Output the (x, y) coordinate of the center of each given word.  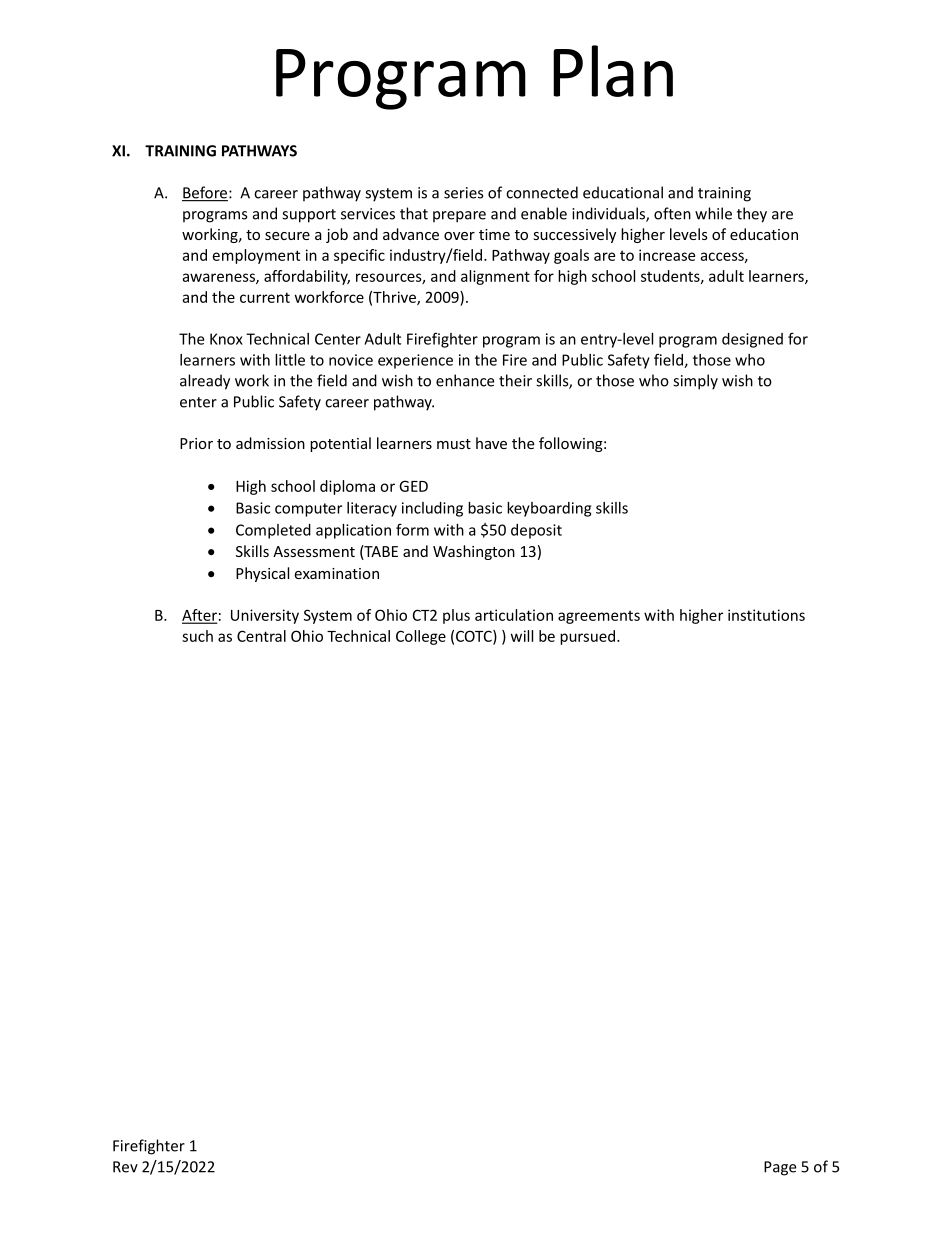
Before (206, 193)
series (463, 193)
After (199, 616)
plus (456, 616)
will (522, 636)
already (205, 382)
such (197, 636)
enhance (465, 380)
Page (780, 1168)
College (421, 637)
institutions (766, 615)
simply (695, 382)
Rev (125, 1167)
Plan (613, 71)
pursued (587, 637)
